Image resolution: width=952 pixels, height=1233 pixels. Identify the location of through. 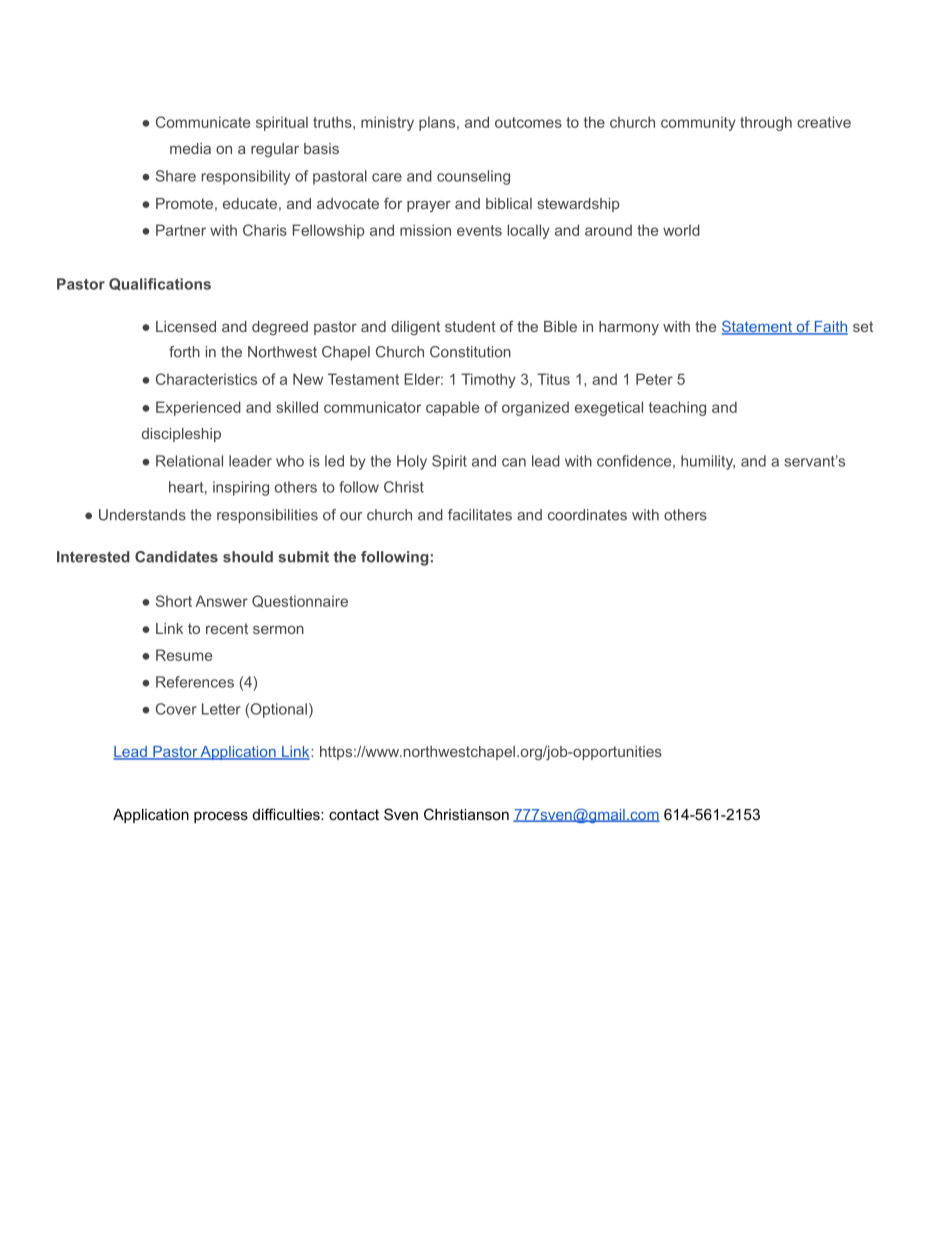
(766, 123).
